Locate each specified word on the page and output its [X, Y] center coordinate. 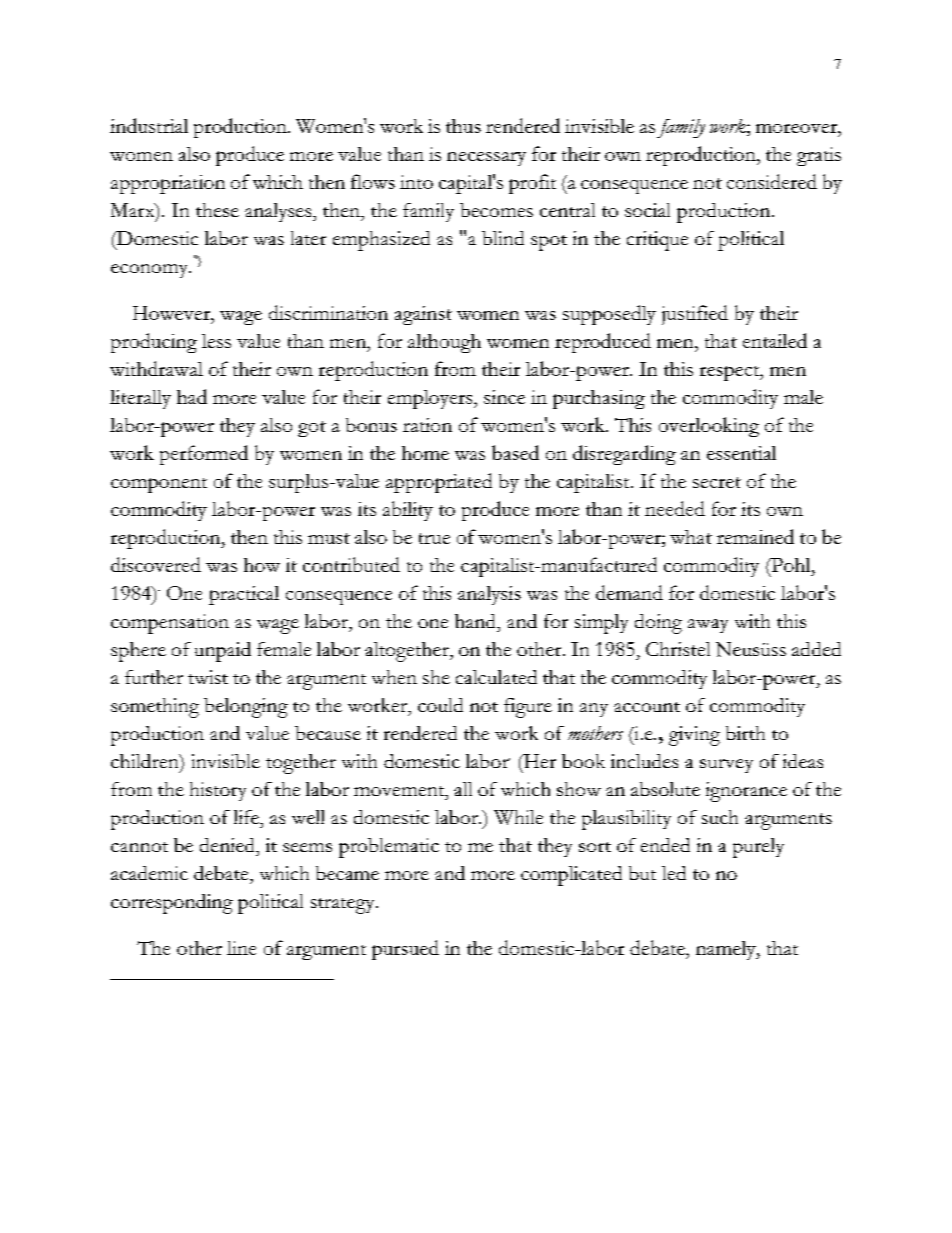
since [504, 397]
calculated [496, 677]
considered [772, 181]
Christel [678, 649]
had [192, 396]
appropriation [168, 184]
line [241, 948]
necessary [486, 159]
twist [208, 677]
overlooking [709, 427]
